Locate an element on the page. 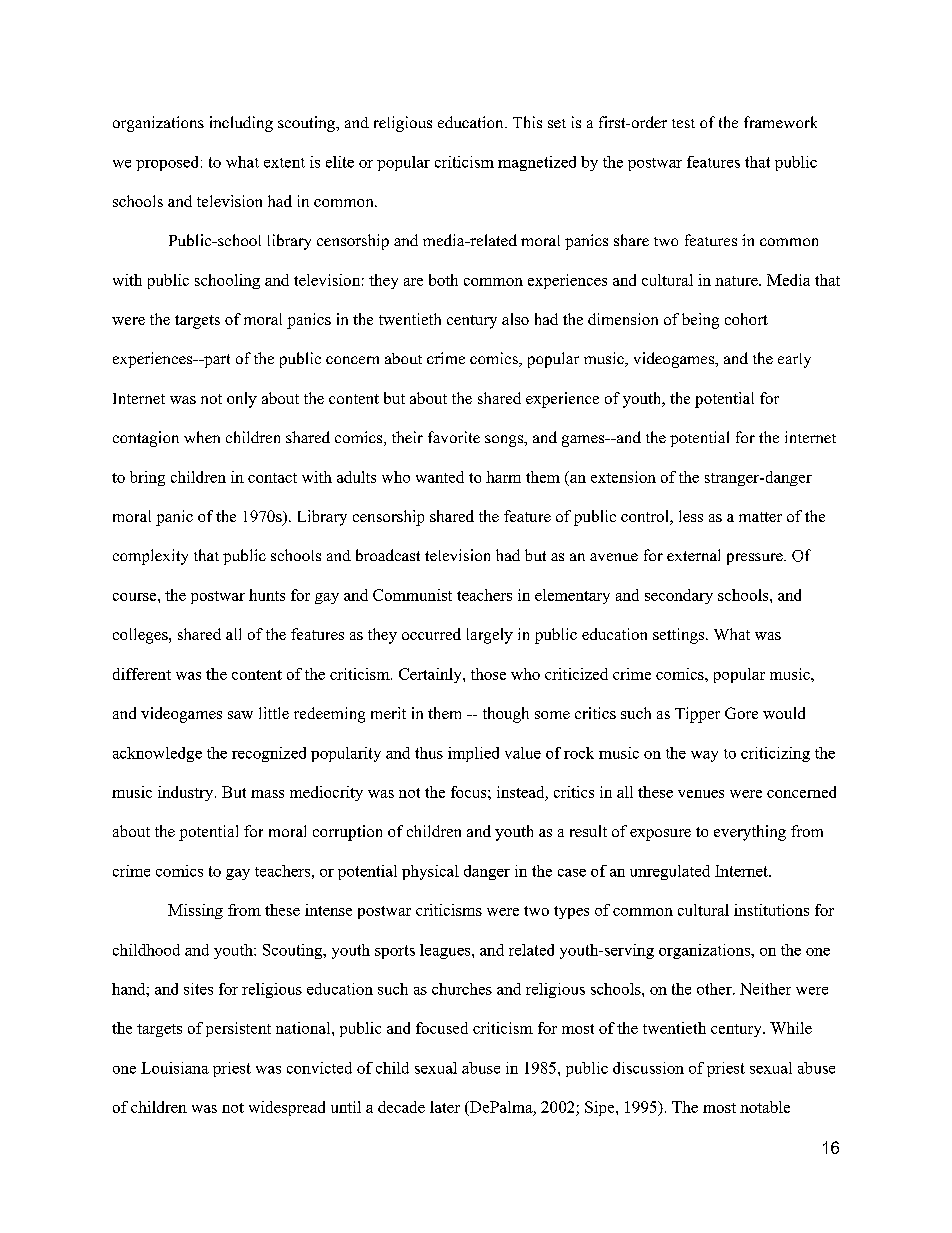  test is located at coordinates (683, 123).
